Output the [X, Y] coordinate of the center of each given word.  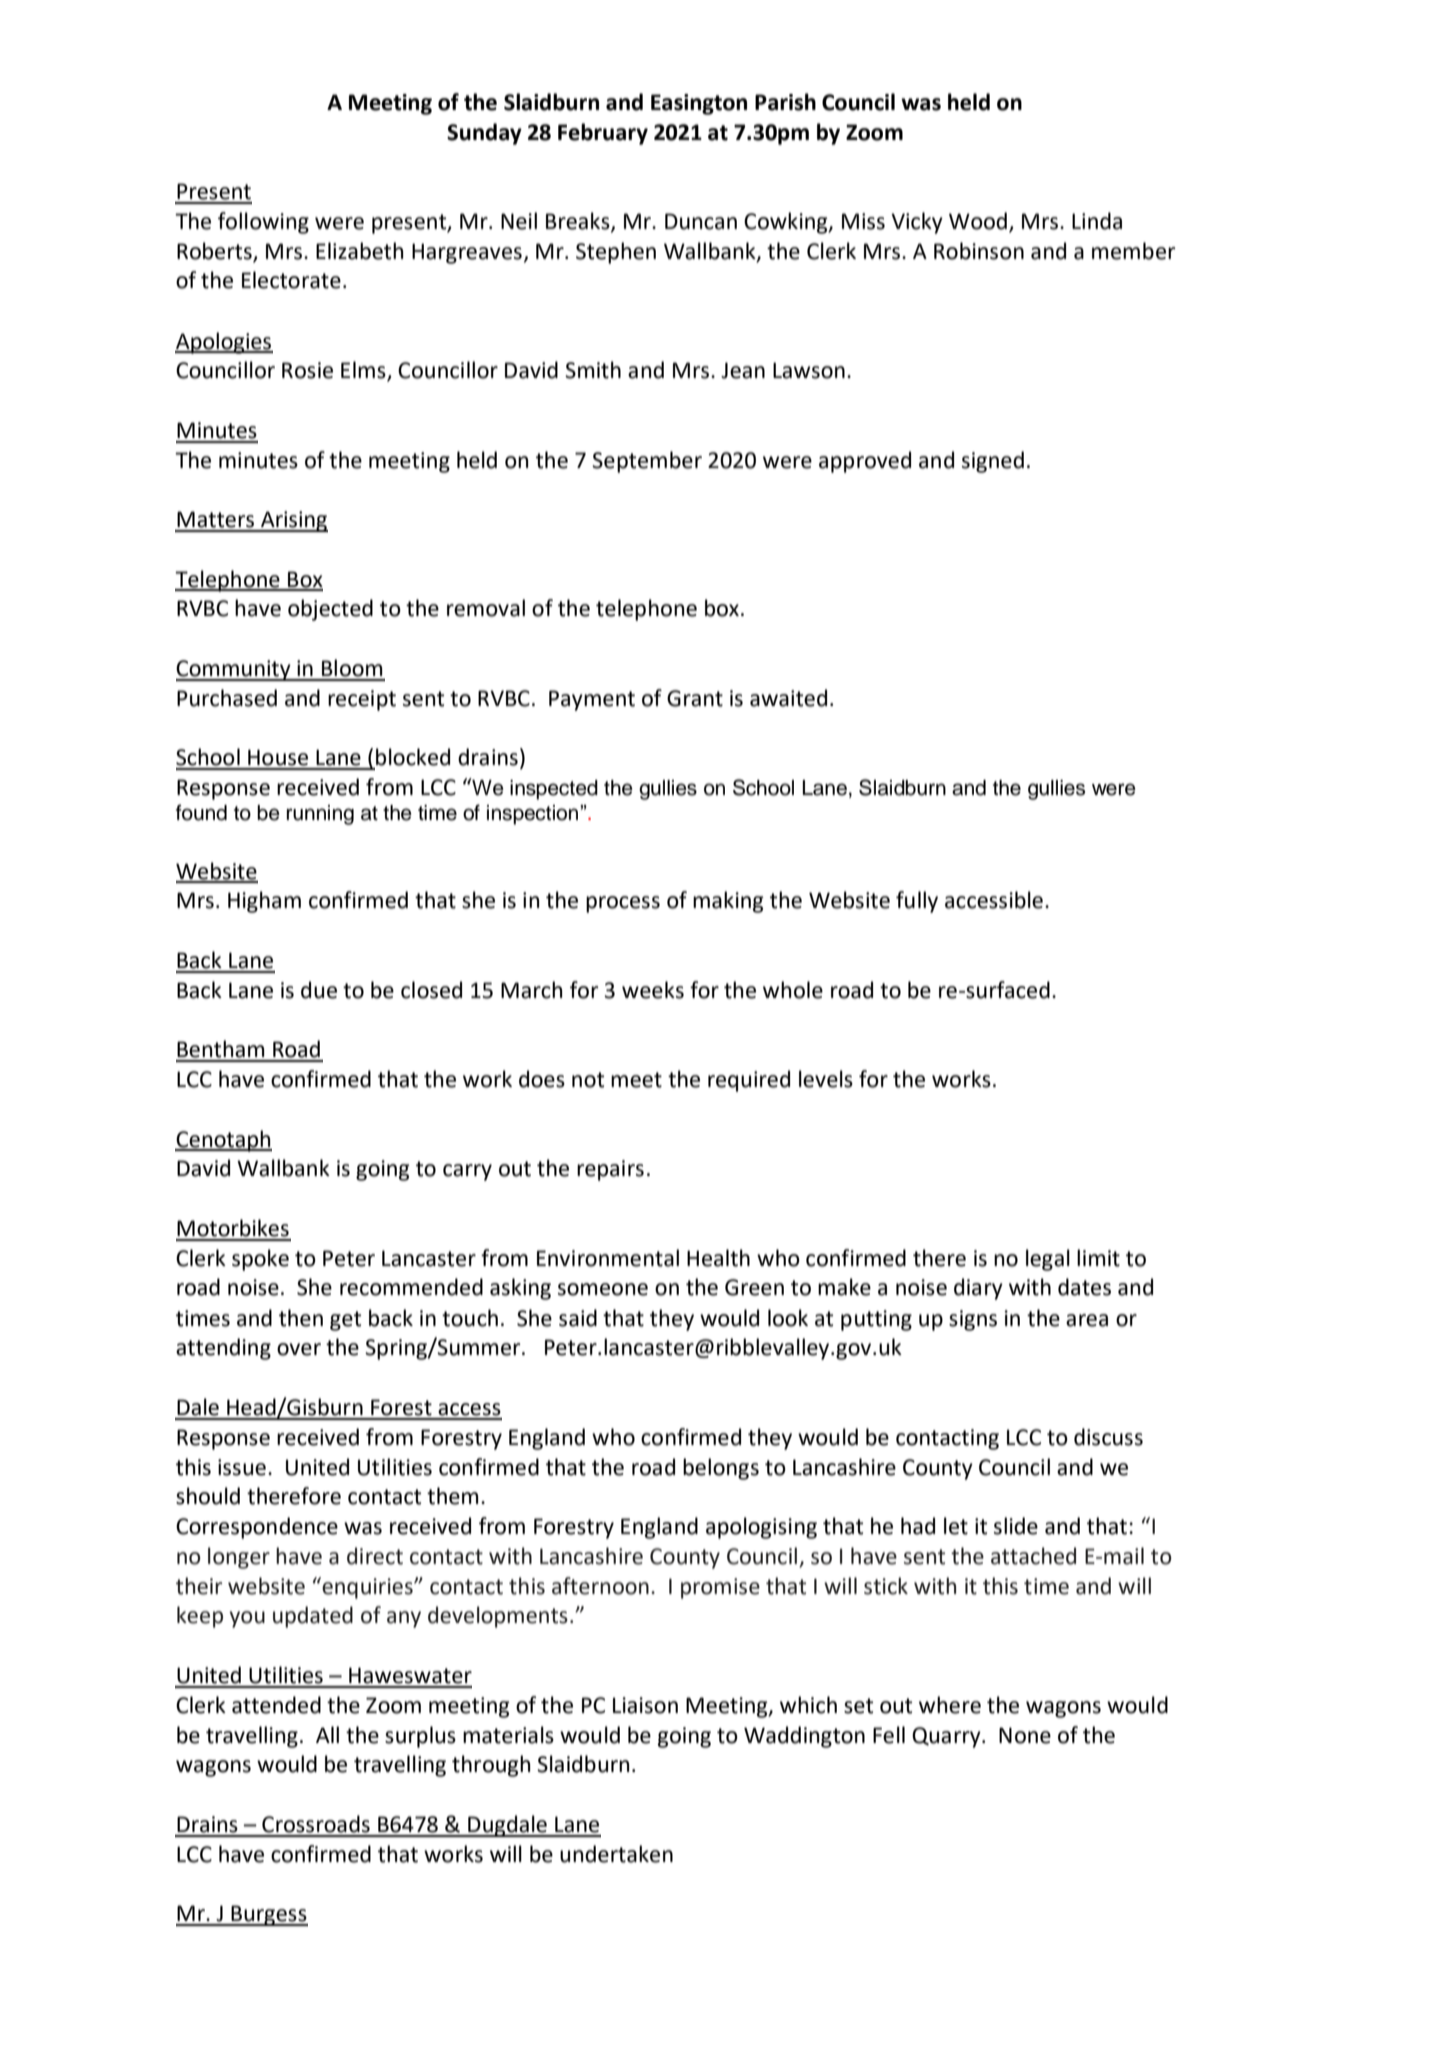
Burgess [268, 1915]
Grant [695, 698]
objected [330, 610]
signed [993, 462]
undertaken [616, 1854]
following [263, 223]
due [319, 990]
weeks [653, 990]
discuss [1108, 1437]
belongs [721, 1469]
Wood [978, 221]
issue [242, 1467]
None [1025, 1735]
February [603, 134]
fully [917, 902]
